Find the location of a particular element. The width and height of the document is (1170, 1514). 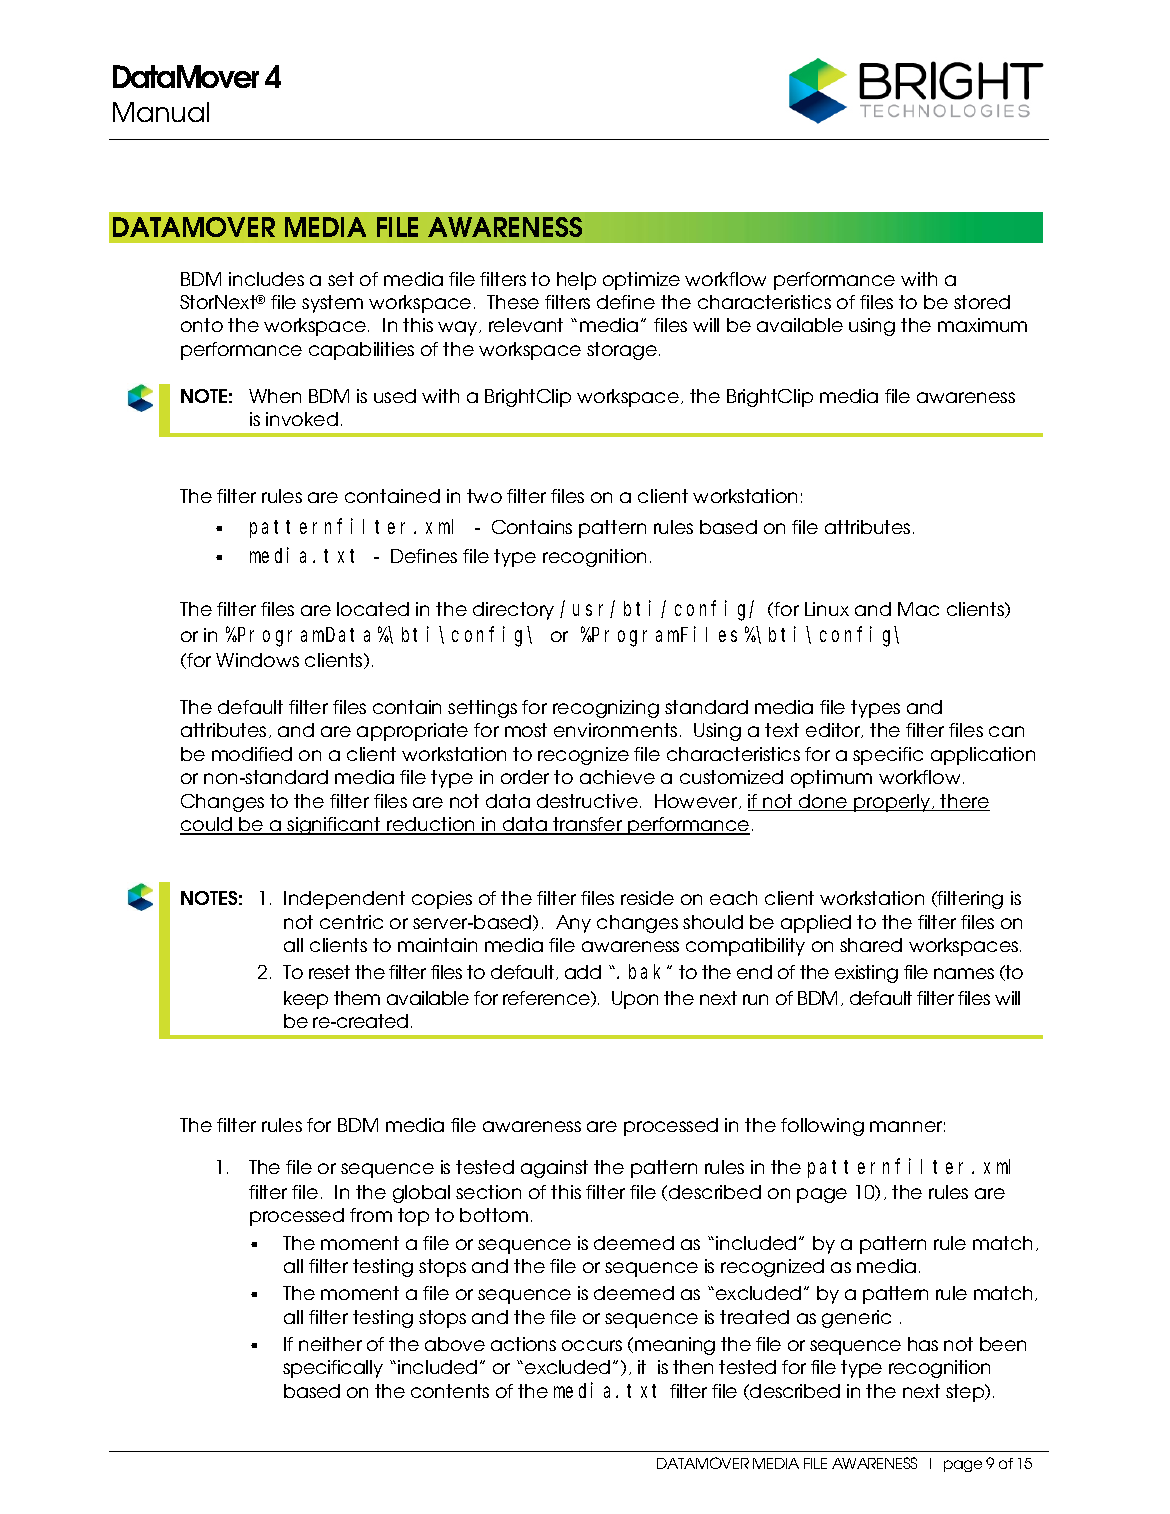

properly is located at coordinates (892, 803).
